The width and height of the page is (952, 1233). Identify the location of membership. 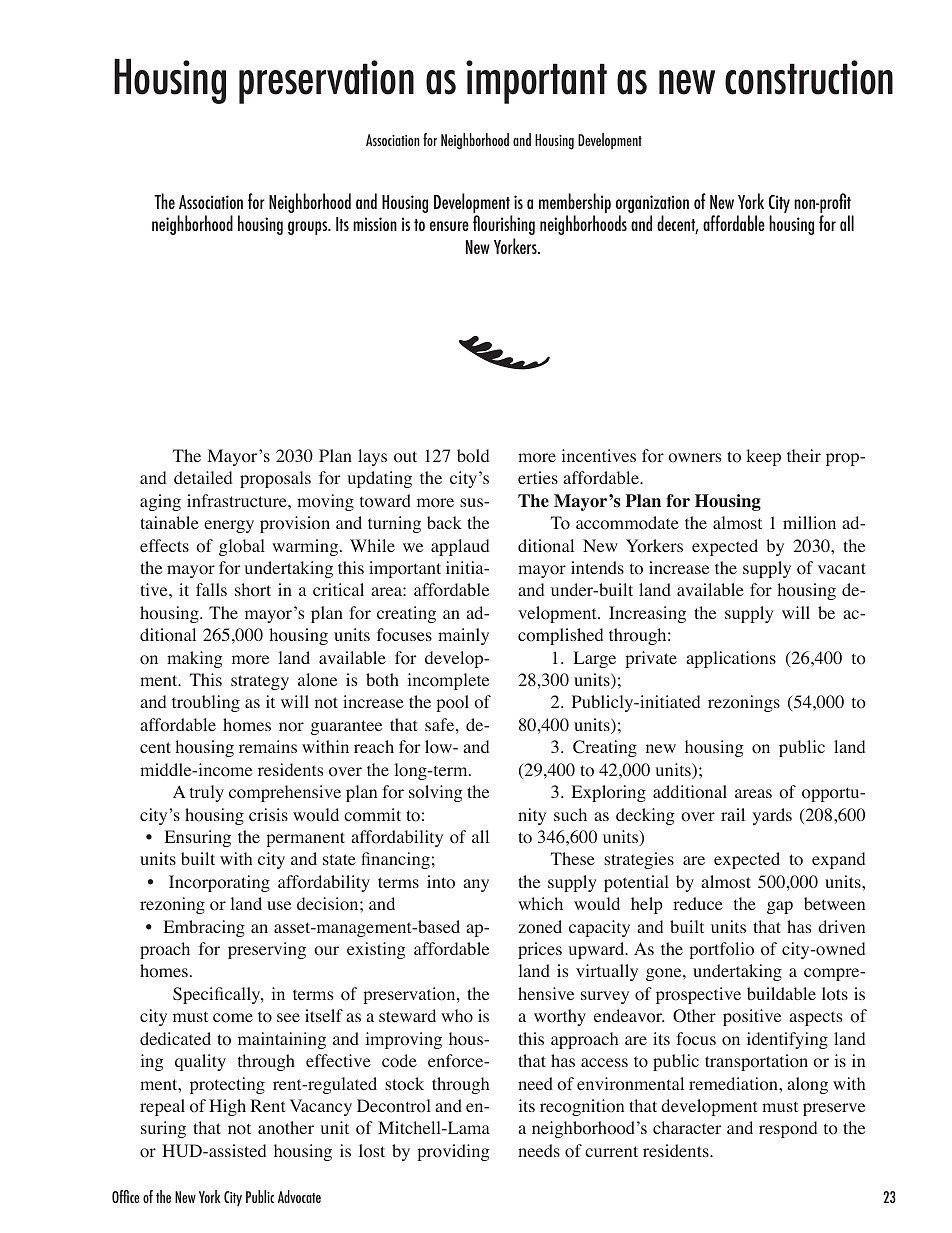
(575, 204).
